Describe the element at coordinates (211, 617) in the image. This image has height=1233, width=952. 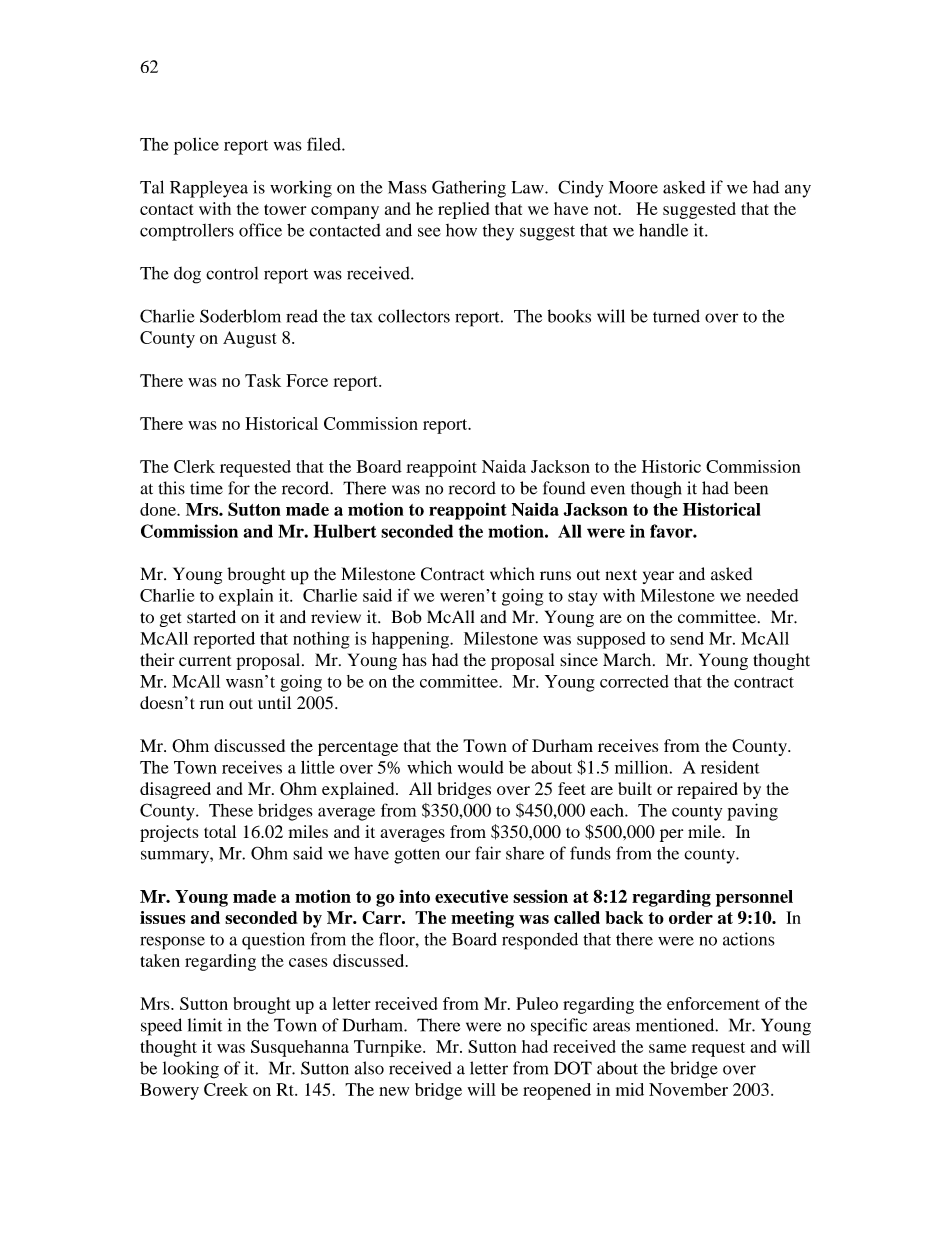
I see `started` at that location.
